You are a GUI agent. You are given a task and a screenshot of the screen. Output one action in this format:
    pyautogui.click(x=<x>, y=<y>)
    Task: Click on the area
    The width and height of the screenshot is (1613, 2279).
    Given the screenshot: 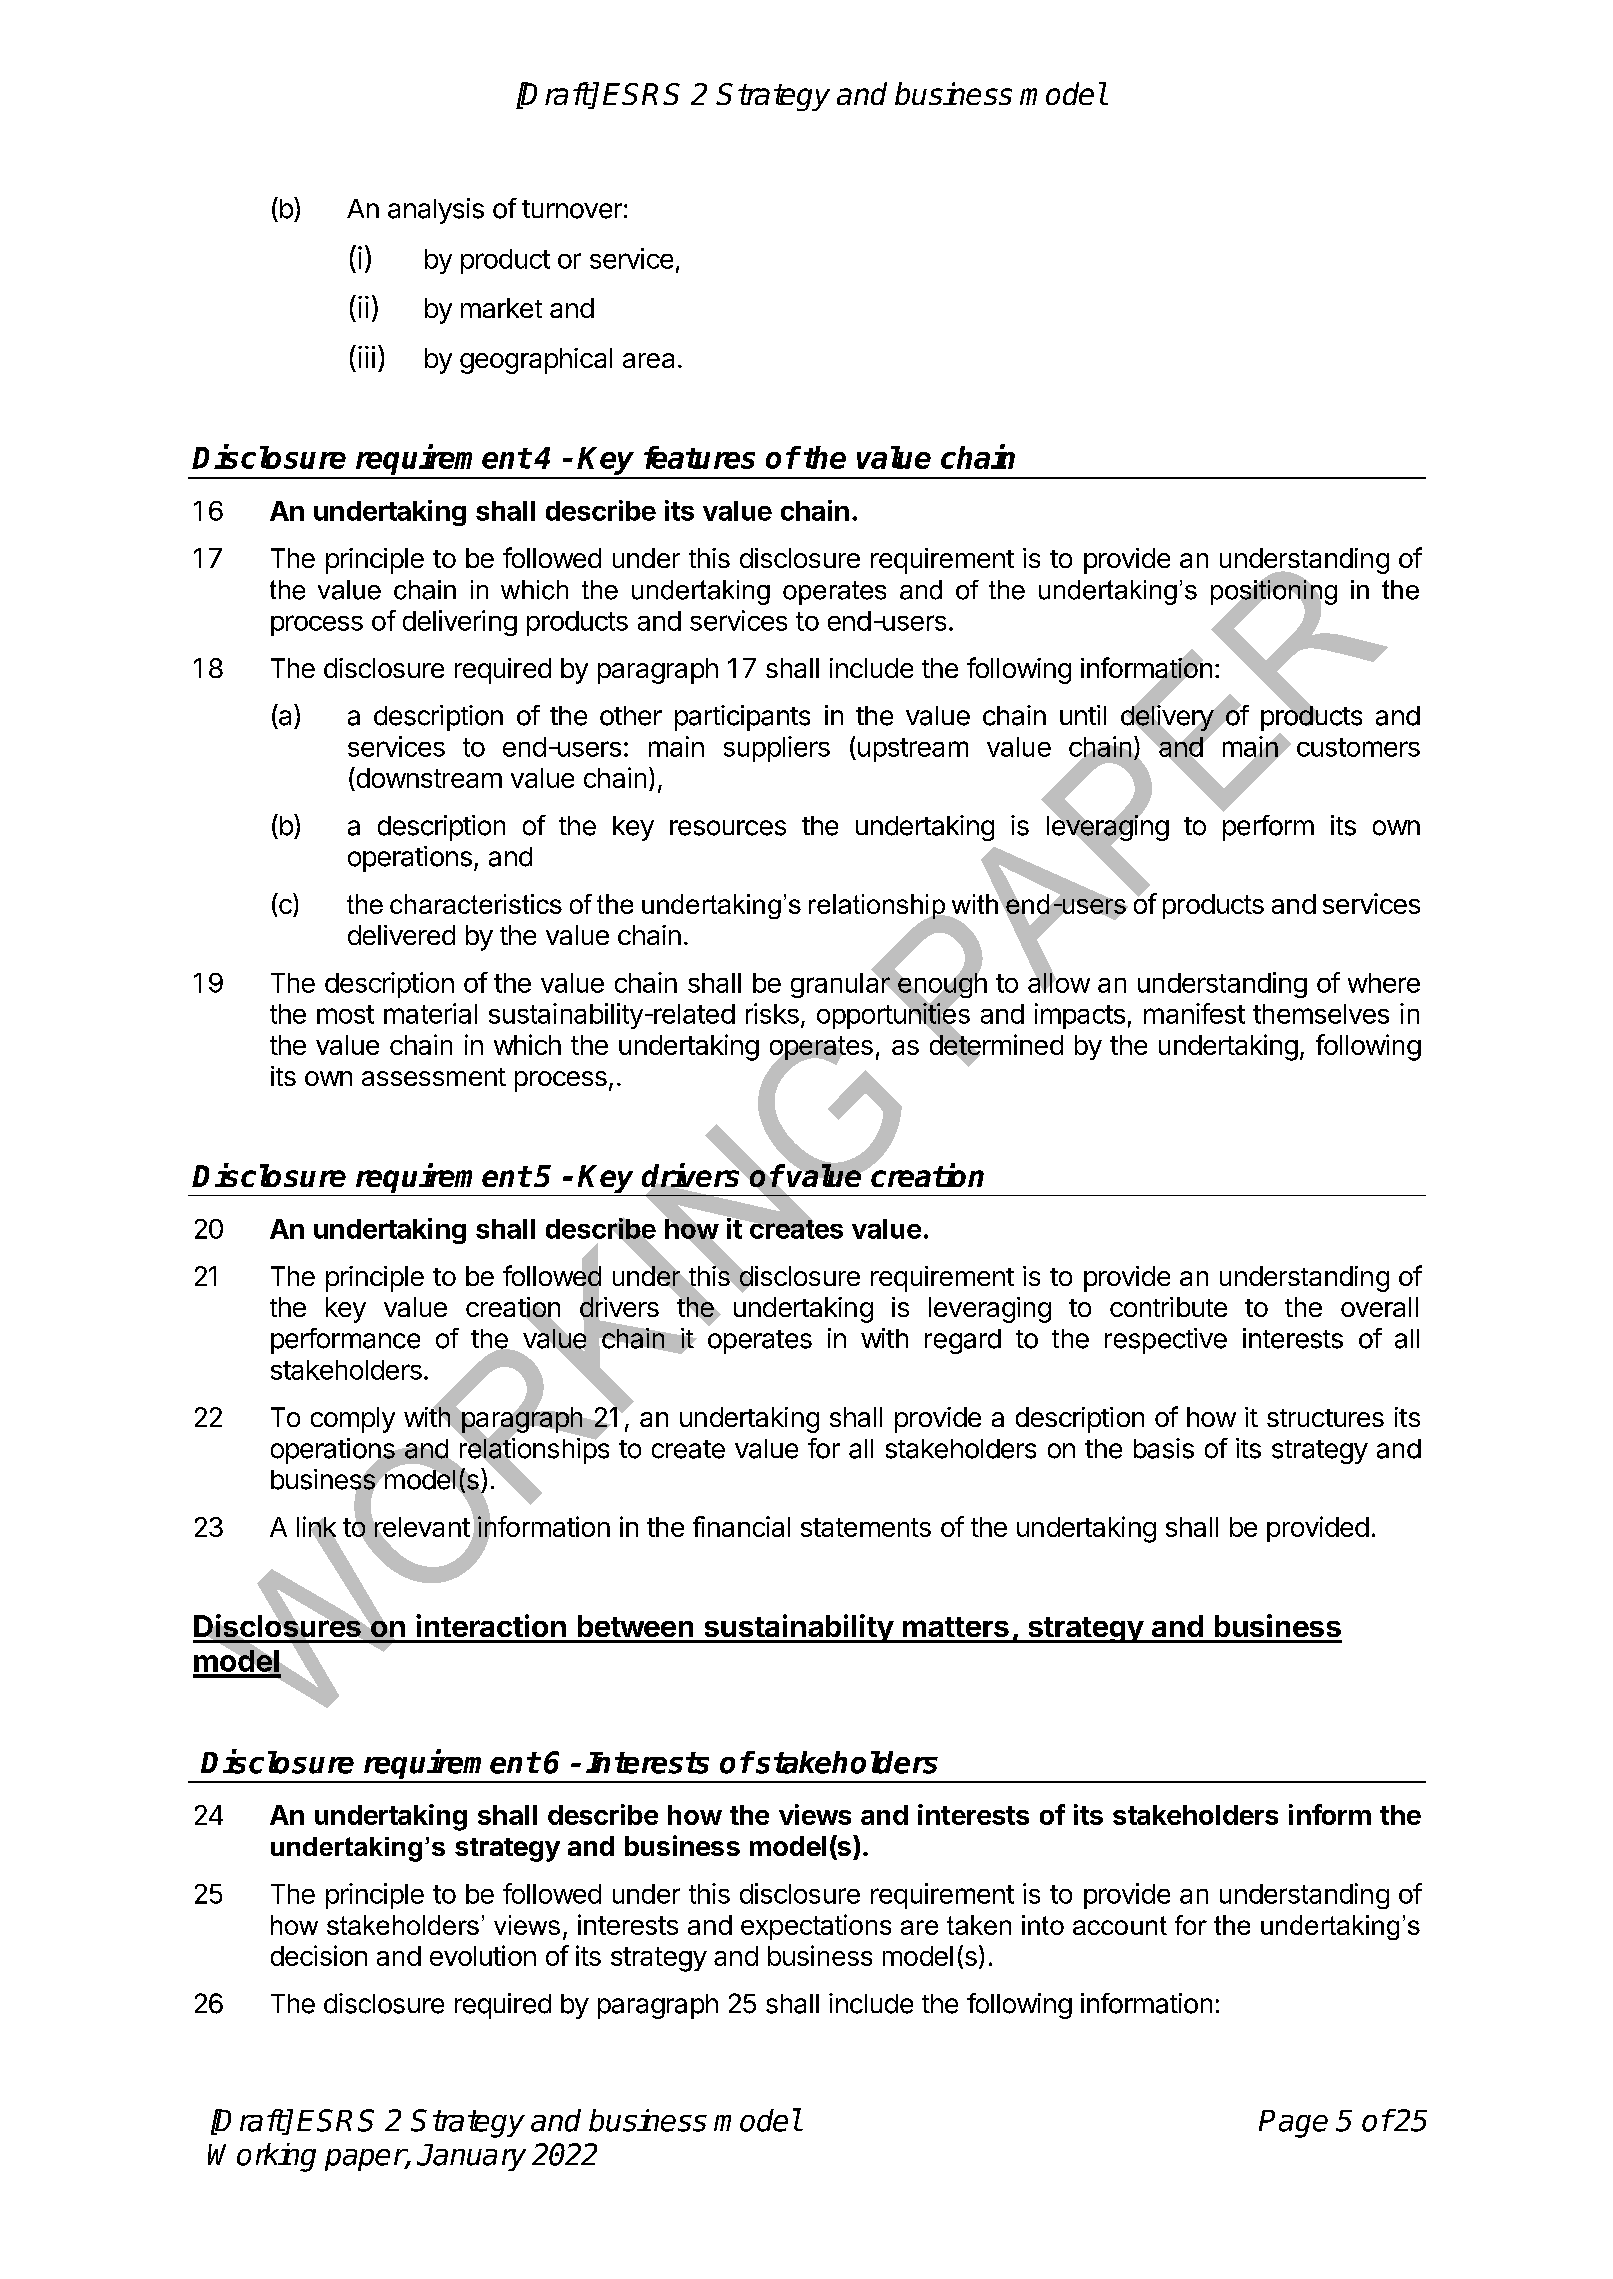 What is the action you would take?
    pyautogui.click(x=648, y=360)
